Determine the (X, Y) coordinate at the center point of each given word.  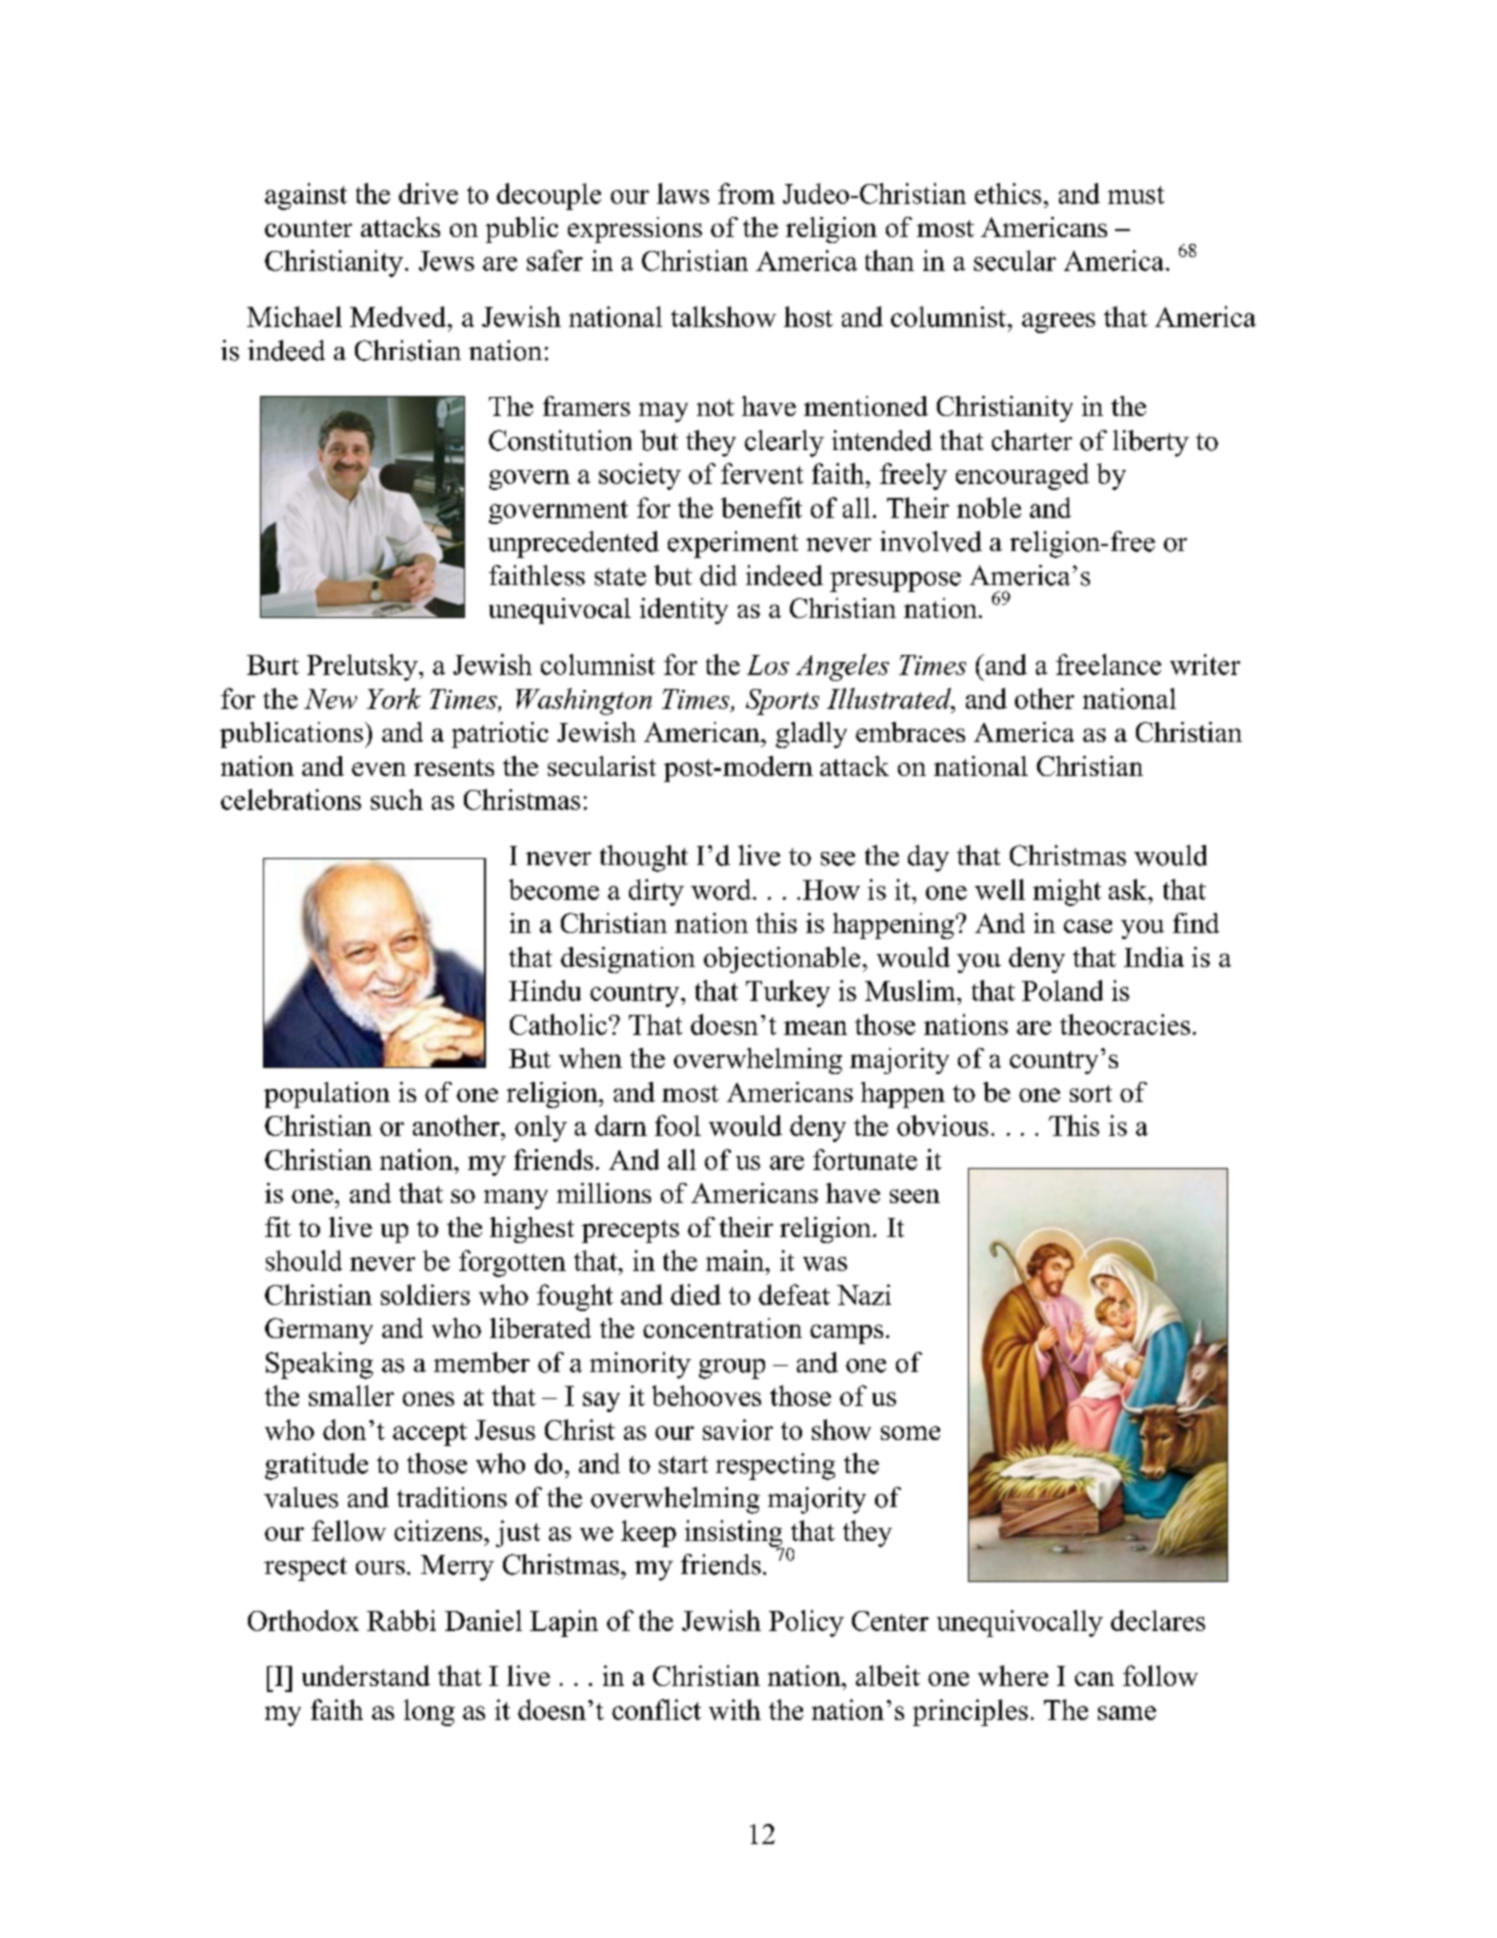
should (304, 1260)
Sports (782, 702)
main (736, 1260)
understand (366, 1675)
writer (1205, 664)
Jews (446, 261)
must (1136, 195)
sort (1091, 1093)
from (746, 193)
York (394, 698)
